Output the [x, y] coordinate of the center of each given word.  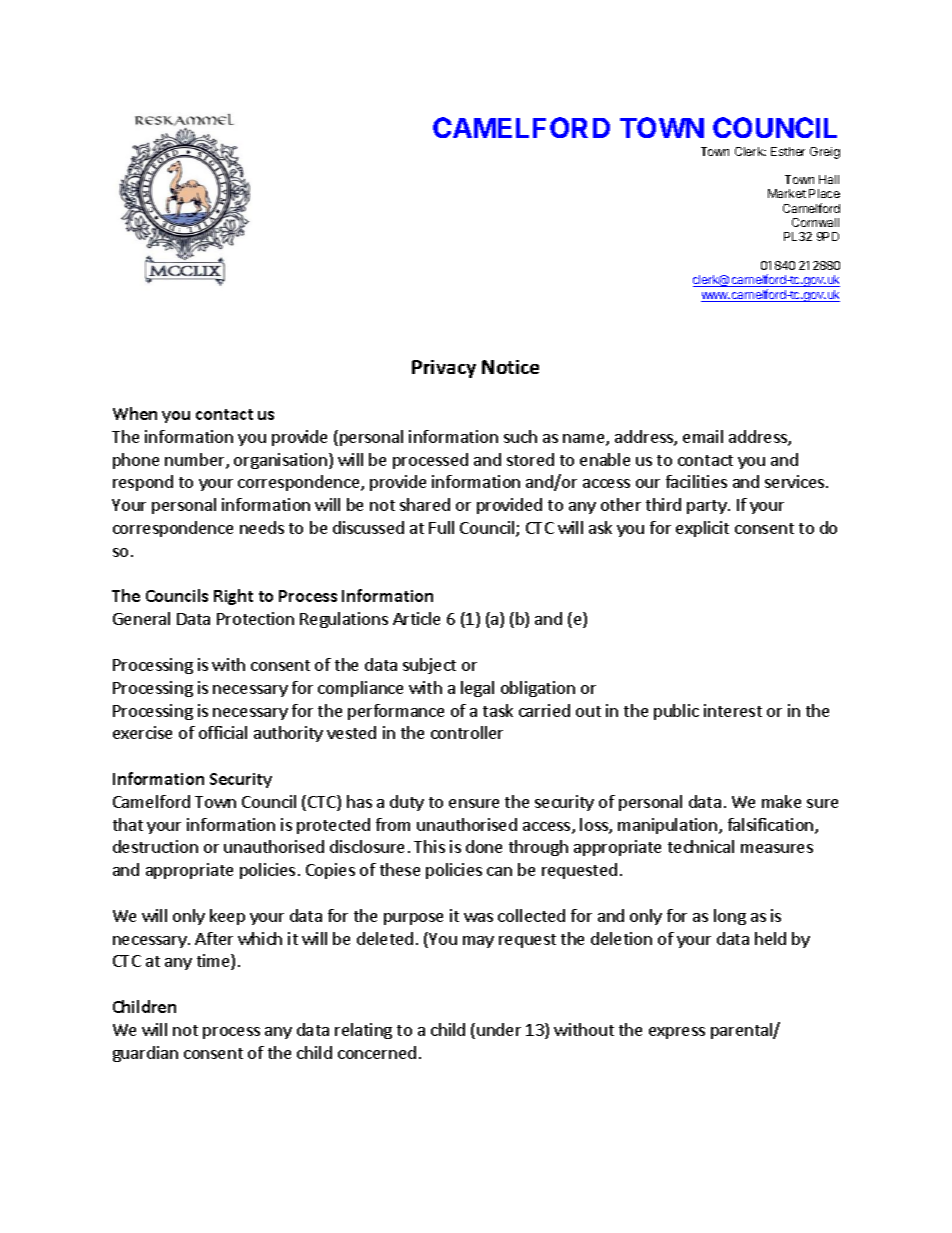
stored [530, 459]
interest [733, 710]
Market [787, 193]
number [196, 461]
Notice [510, 367]
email [703, 436]
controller [467, 732]
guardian [145, 1054]
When [135, 413]
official [223, 732]
